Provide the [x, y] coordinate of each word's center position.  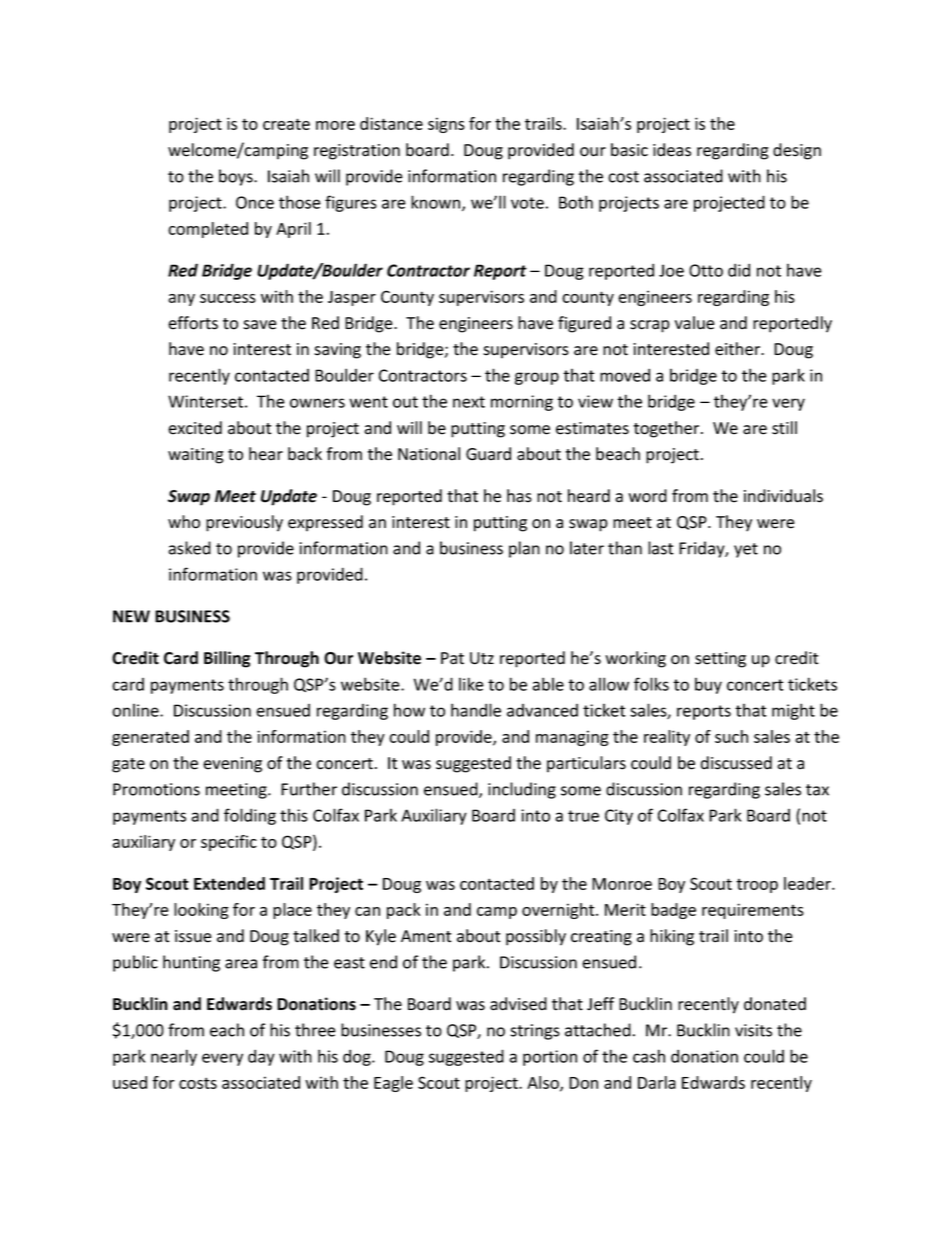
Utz [482, 658]
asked [190, 548]
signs [446, 125]
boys [237, 177]
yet [746, 550]
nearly [174, 1057]
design [797, 151]
